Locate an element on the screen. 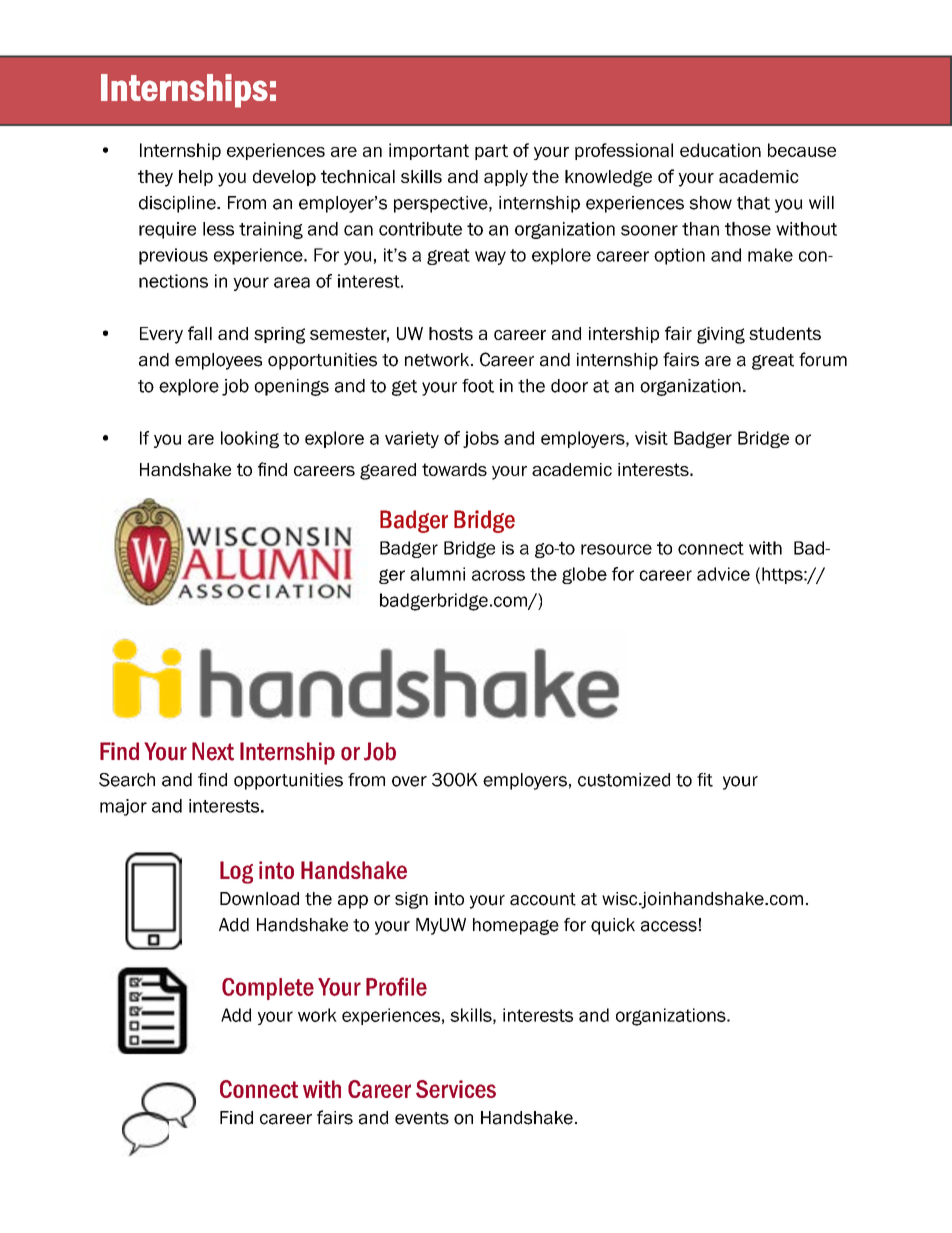  access is located at coordinates (669, 926).
